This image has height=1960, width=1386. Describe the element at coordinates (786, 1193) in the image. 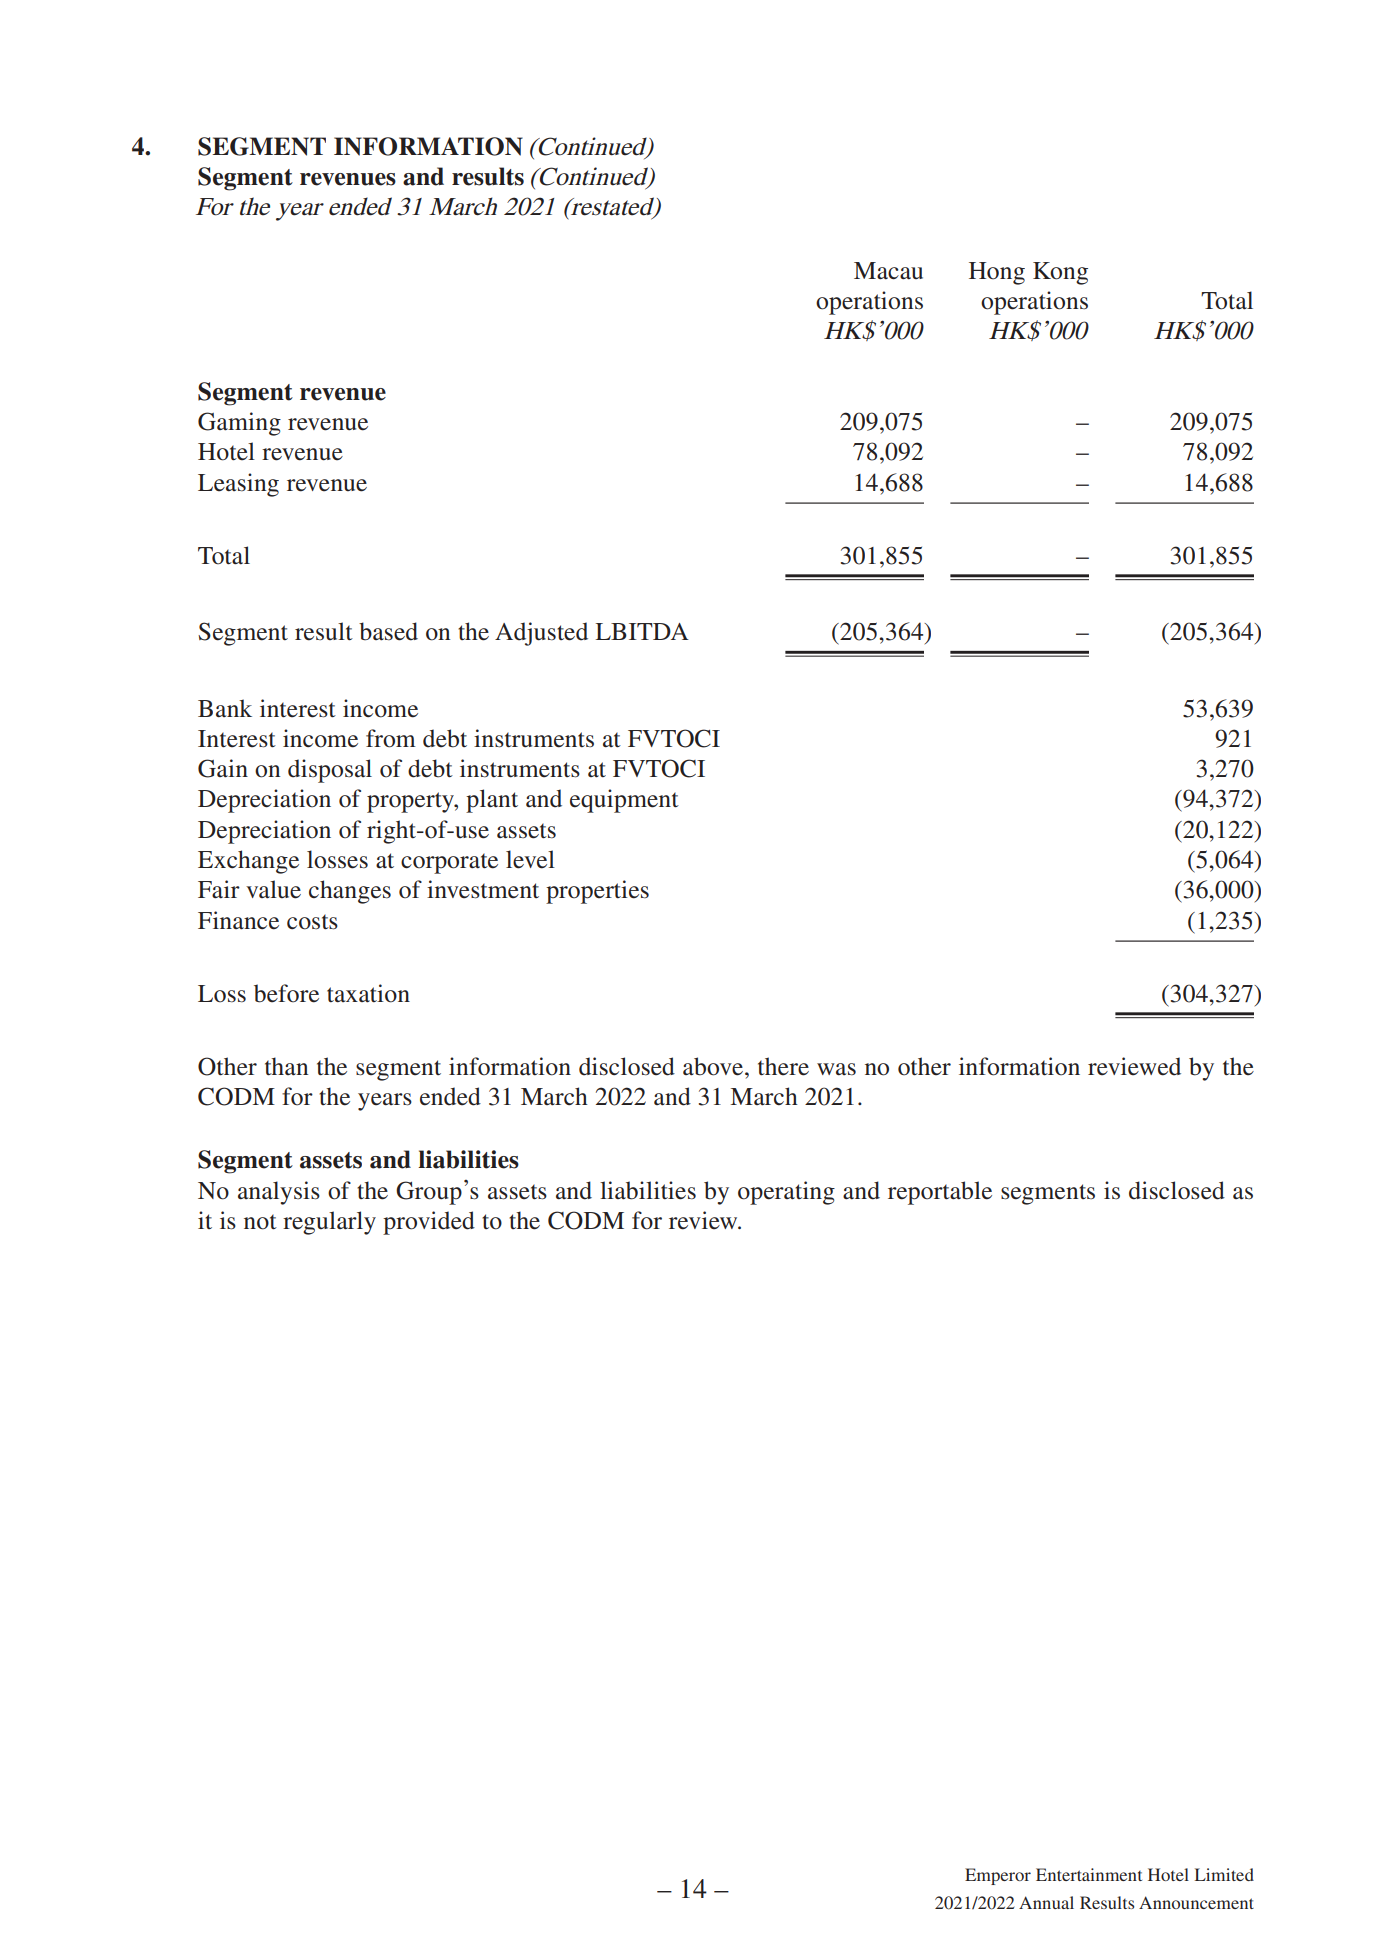

I see `operating` at that location.
